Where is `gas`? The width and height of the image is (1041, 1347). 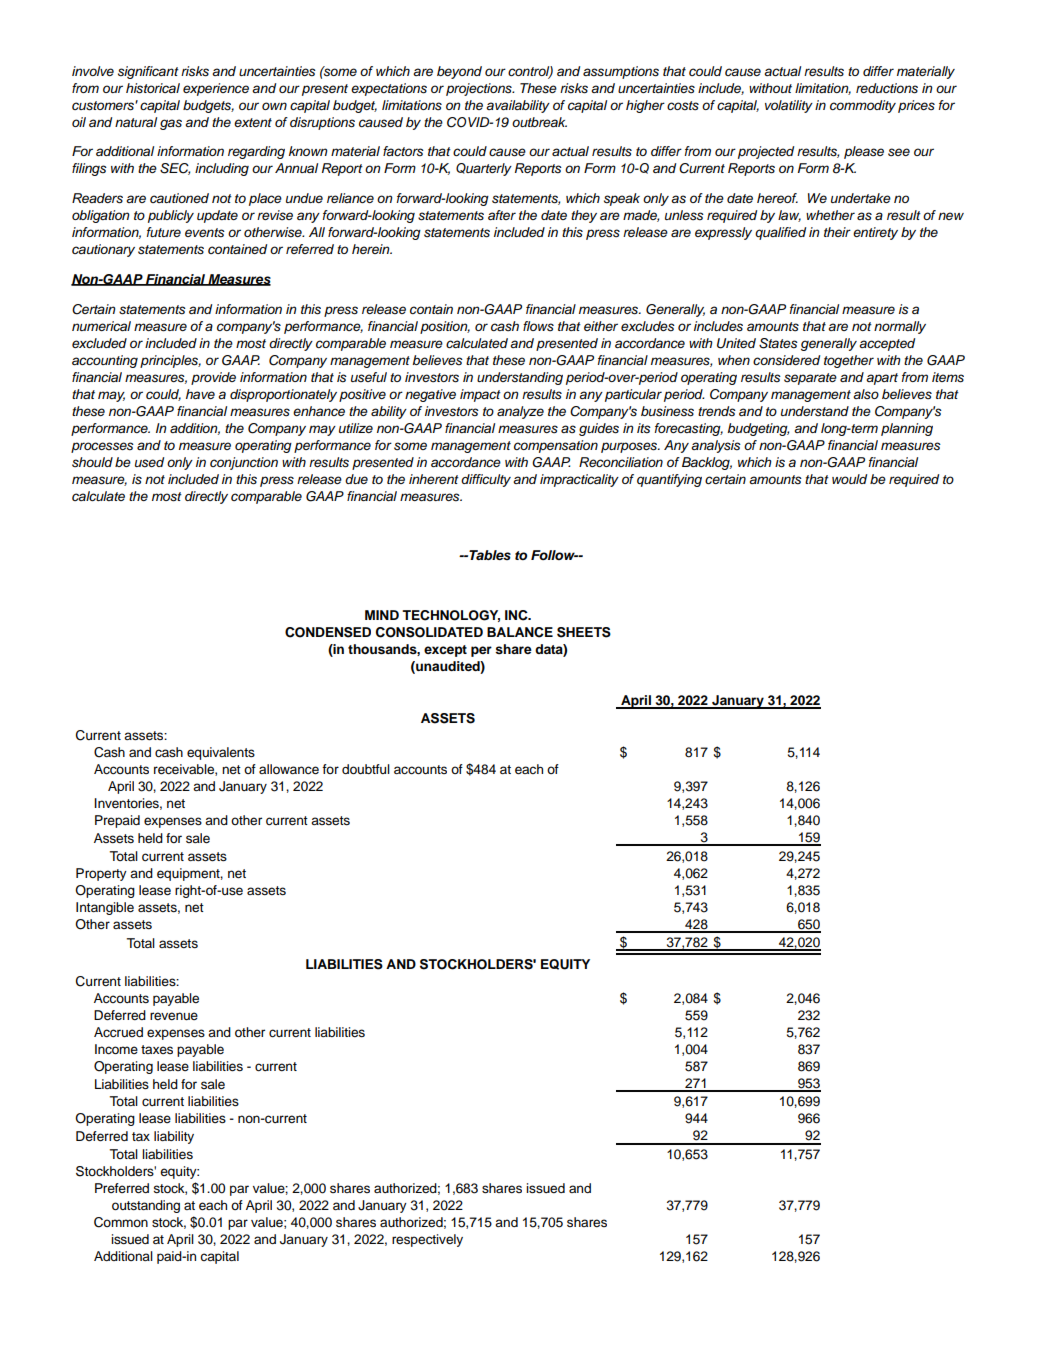
gas is located at coordinates (171, 124).
